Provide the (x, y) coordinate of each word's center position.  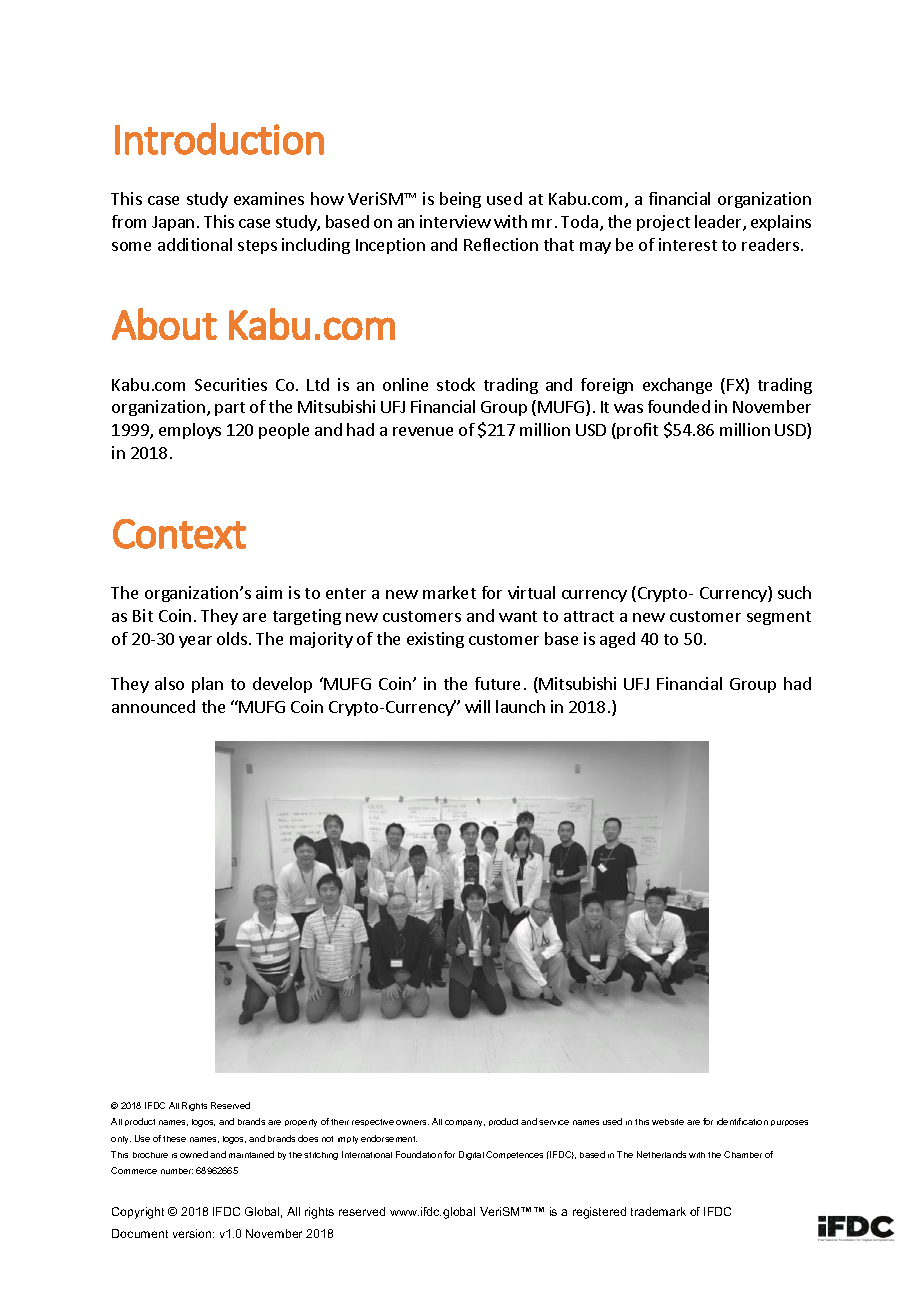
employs (190, 431)
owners (412, 1122)
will (477, 706)
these (174, 1139)
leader (719, 223)
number (177, 1171)
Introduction (219, 139)
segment (779, 618)
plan (207, 685)
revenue (423, 431)
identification (742, 1121)
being (460, 200)
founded (679, 406)
